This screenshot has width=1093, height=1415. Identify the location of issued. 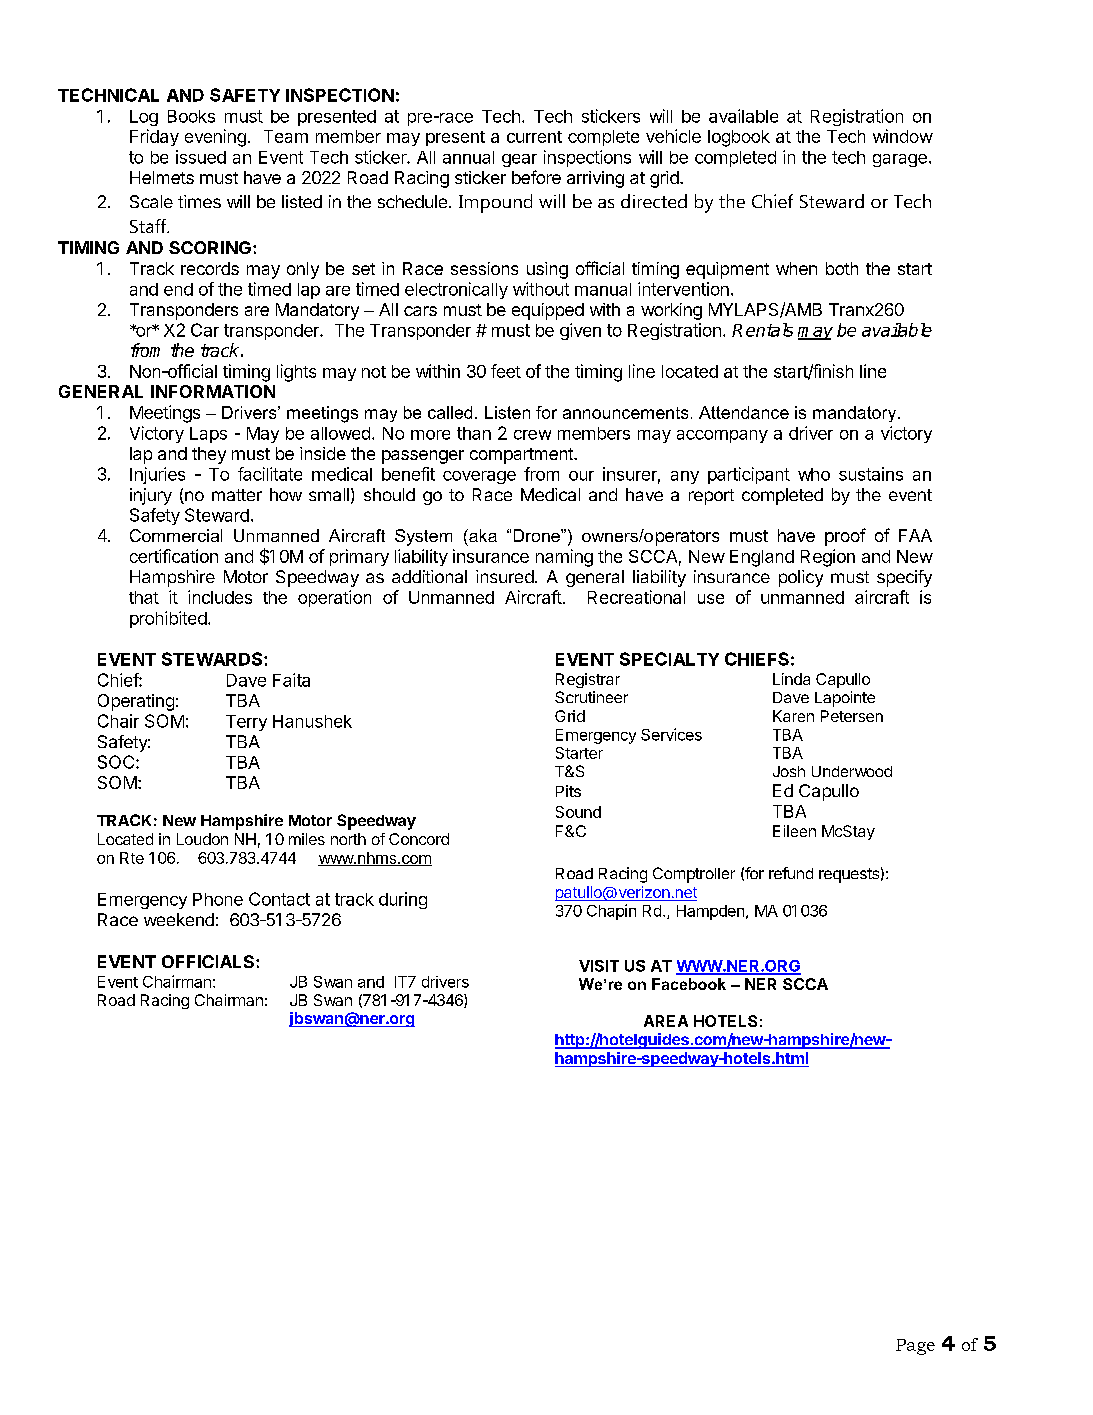
(201, 157).
